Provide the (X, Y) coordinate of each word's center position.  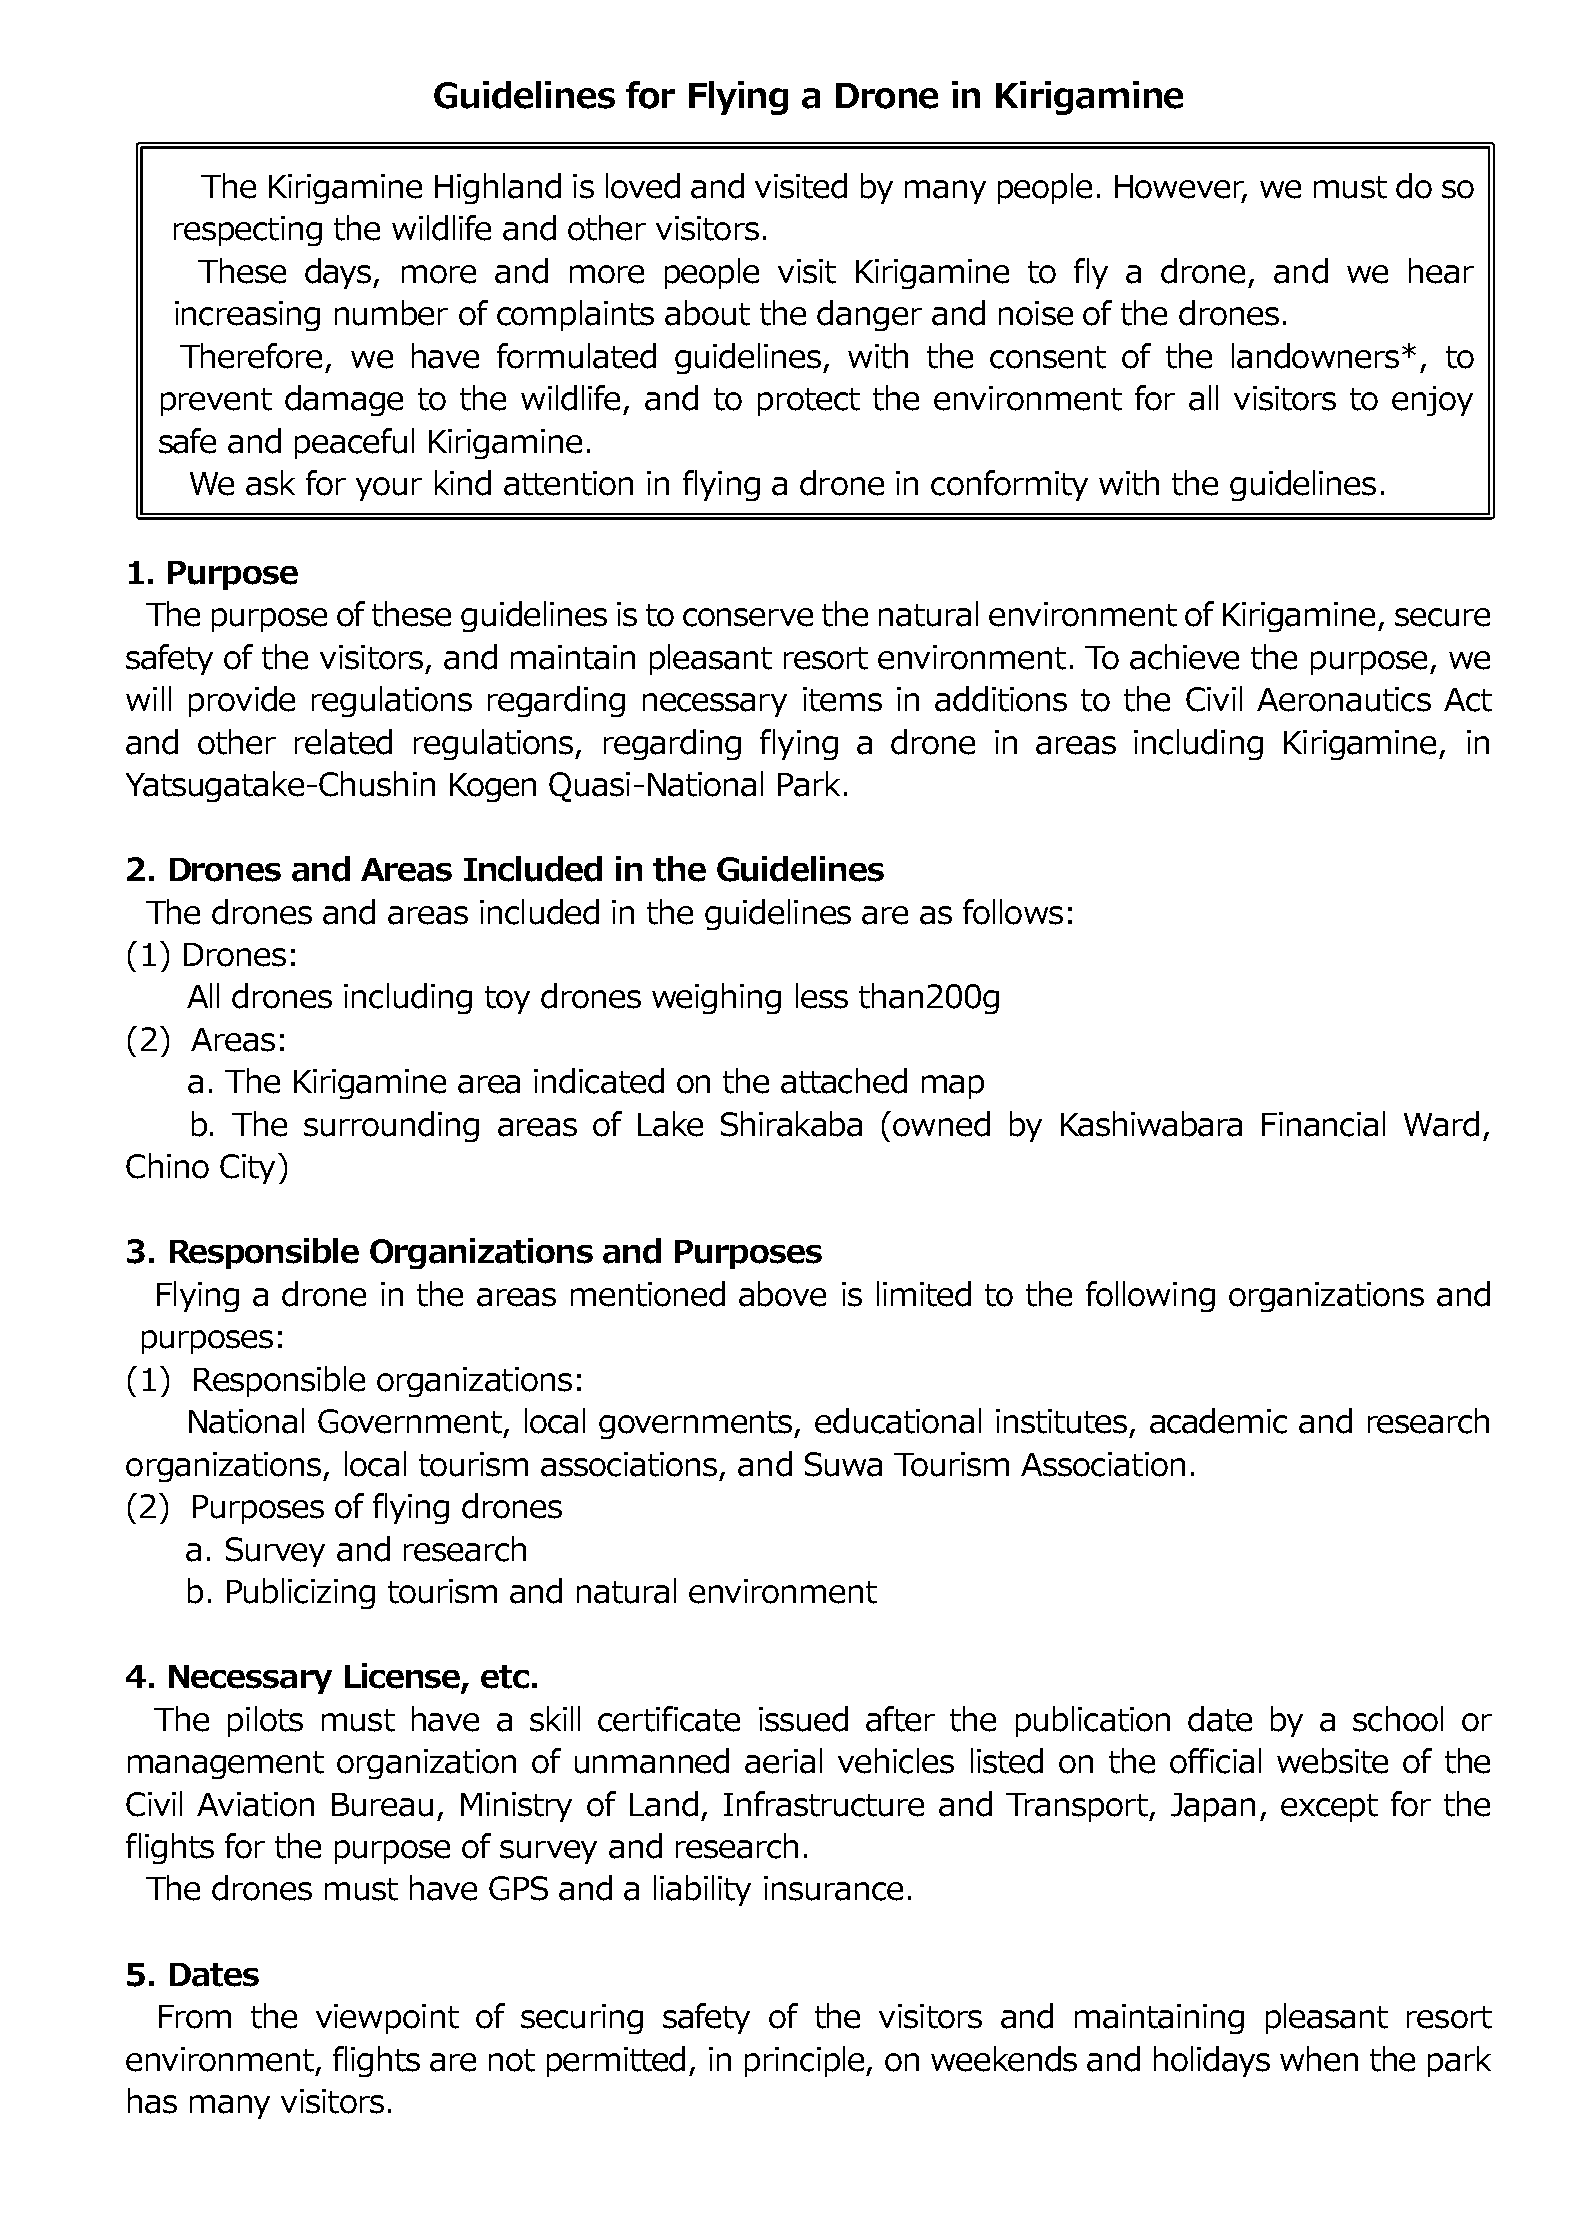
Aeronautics (1344, 699)
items (842, 699)
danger (869, 315)
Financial (1323, 1124)
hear (1441, 271)
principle (806, 2061)
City (247, 1169)
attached (844, 1081)
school (1398, 1719)
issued (803, 1719)
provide (242, 701)
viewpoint (387, 2019)
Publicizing (301, 1593)
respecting (248, 231)
